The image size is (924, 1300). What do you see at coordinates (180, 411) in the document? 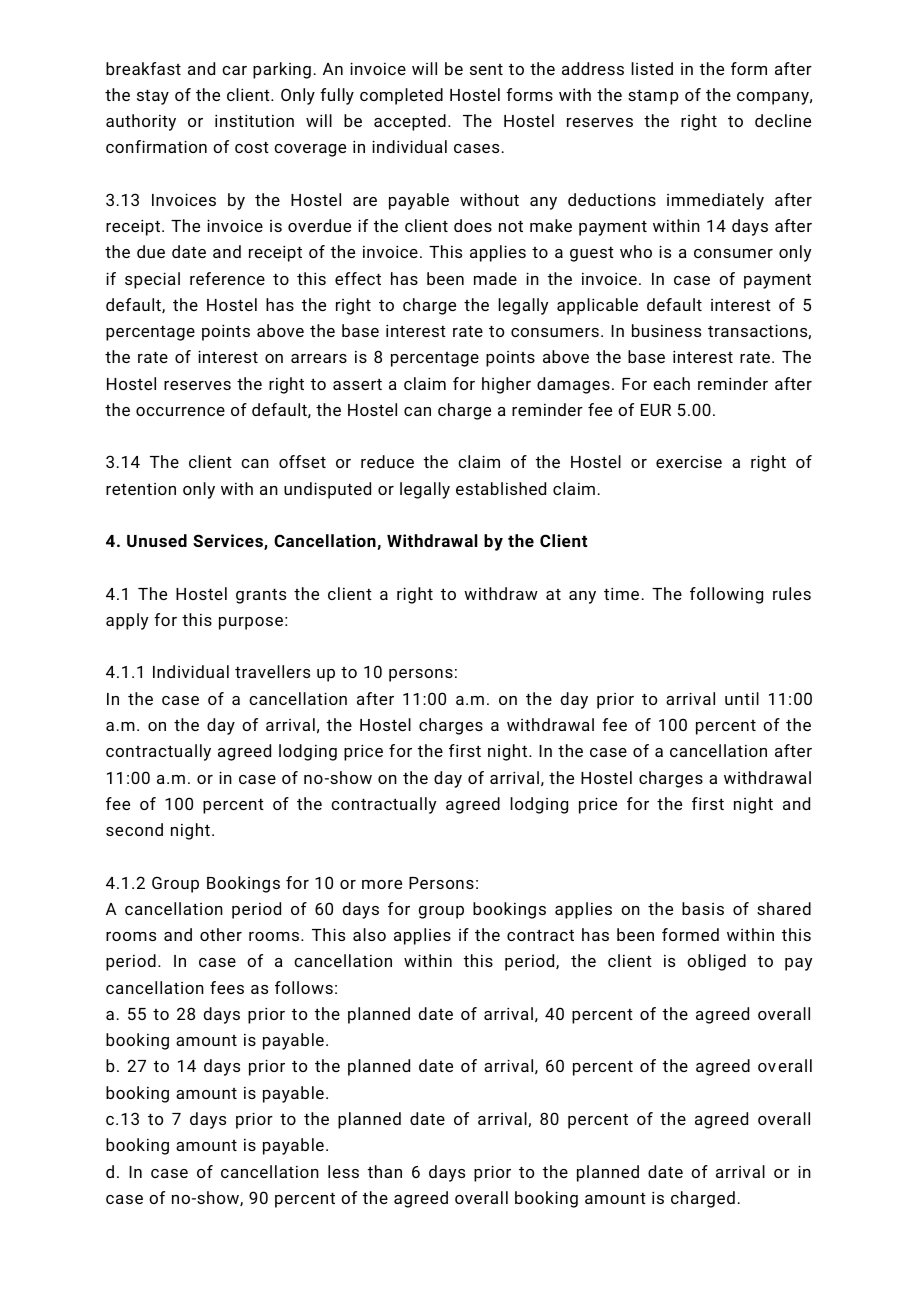
I see `occurrence` at bounding box center [180, 411].
